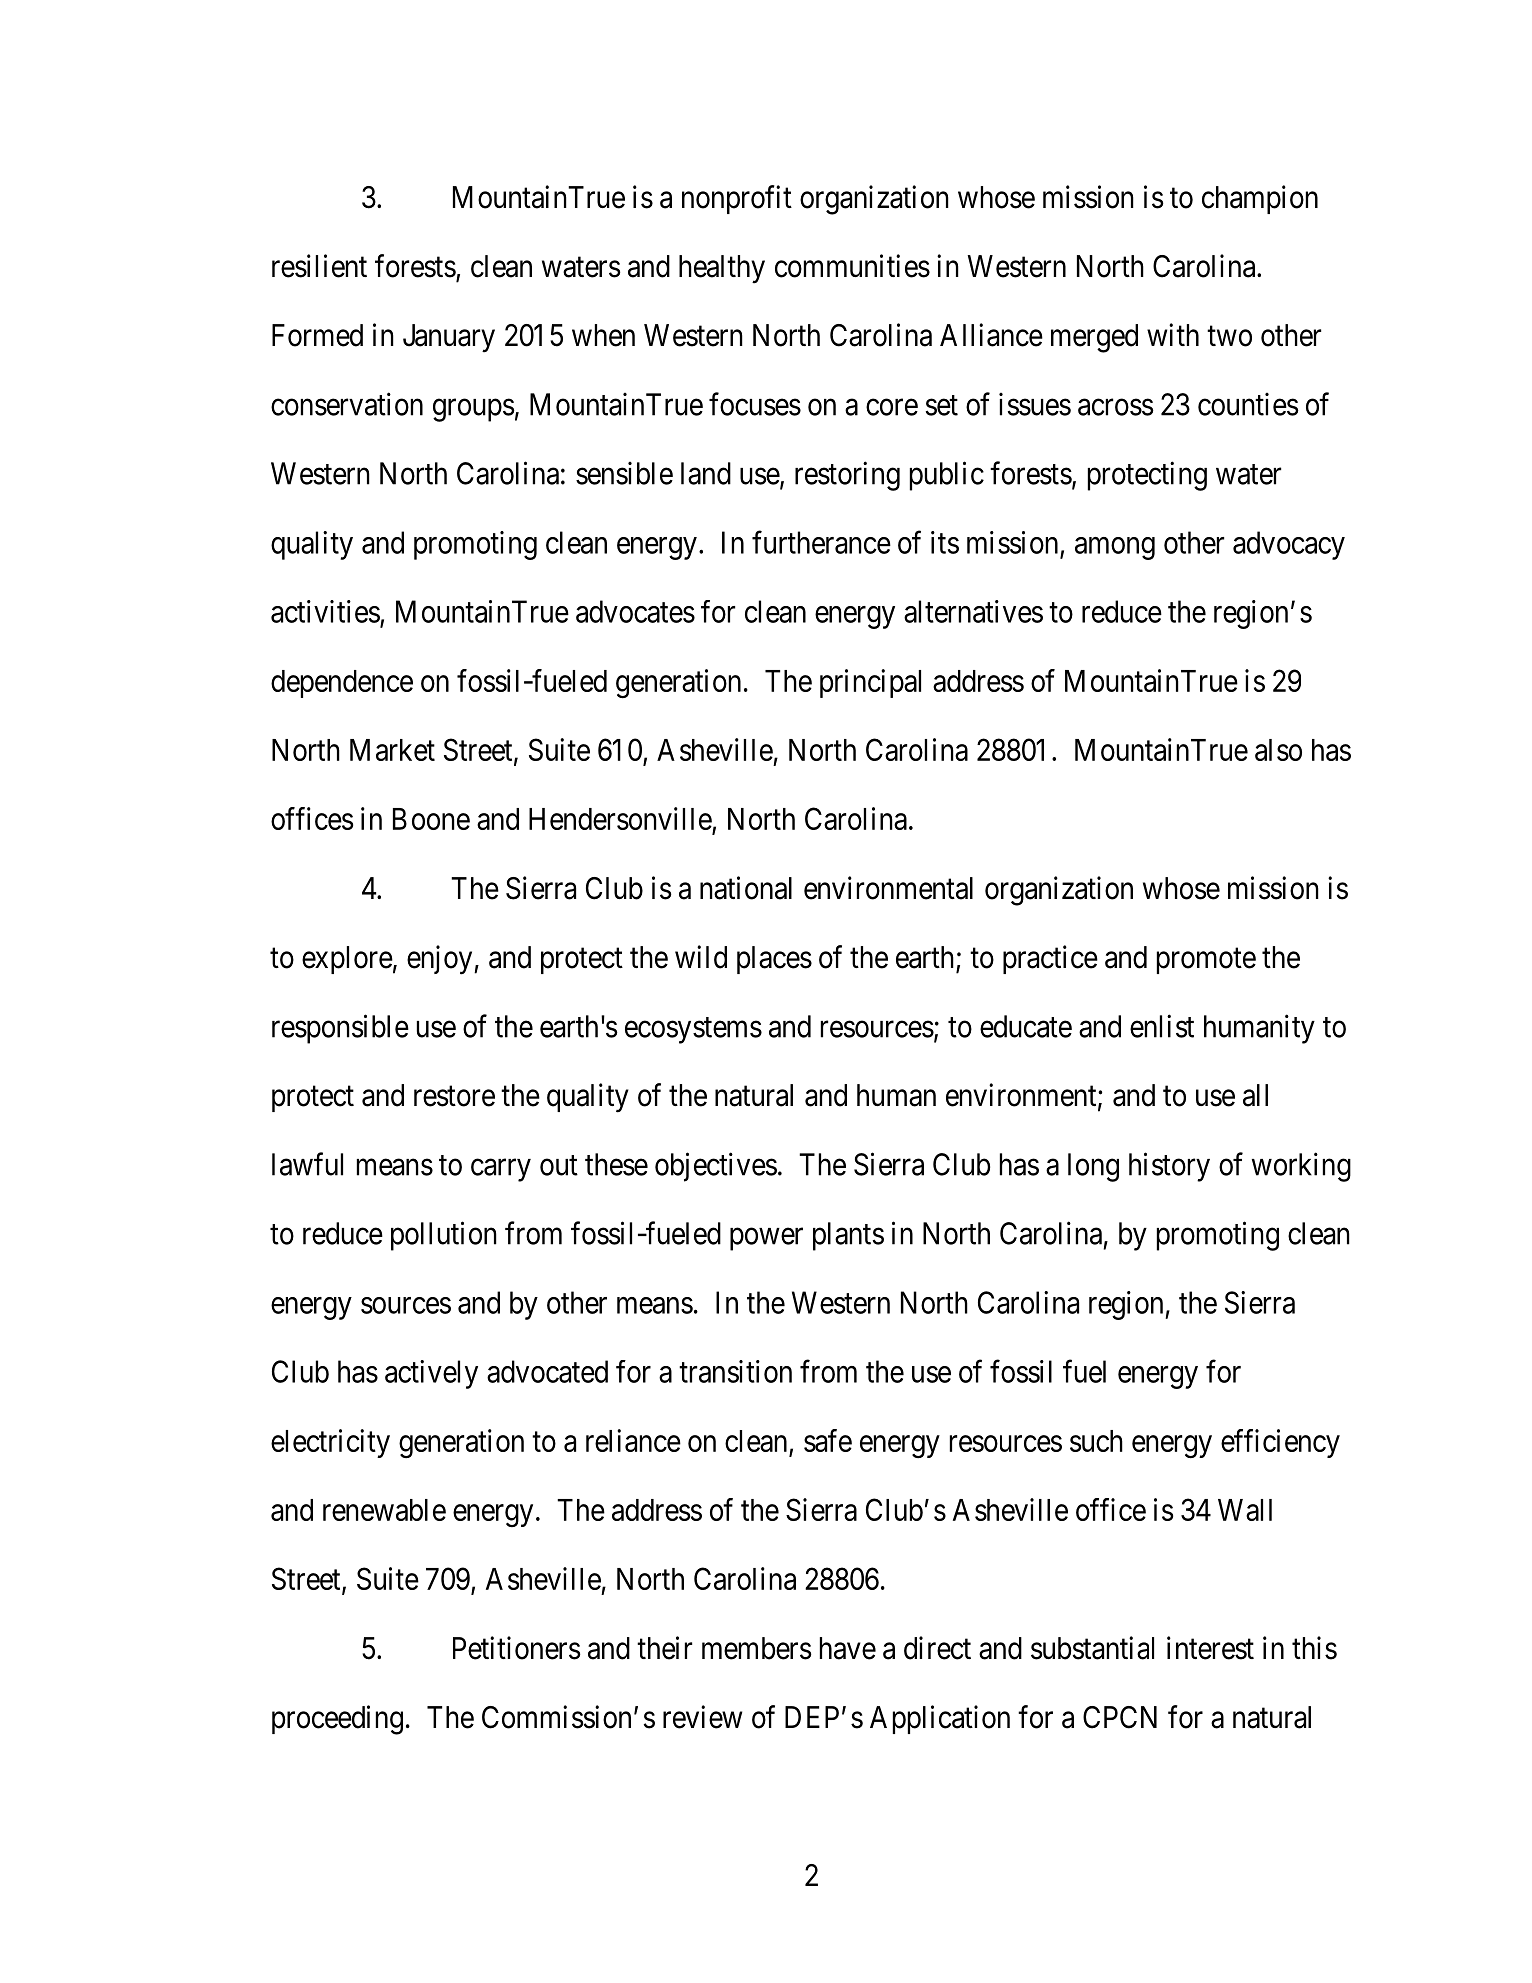 The image size is (1532, 1983). I want to click on proceeding, so click(337, 1720).
